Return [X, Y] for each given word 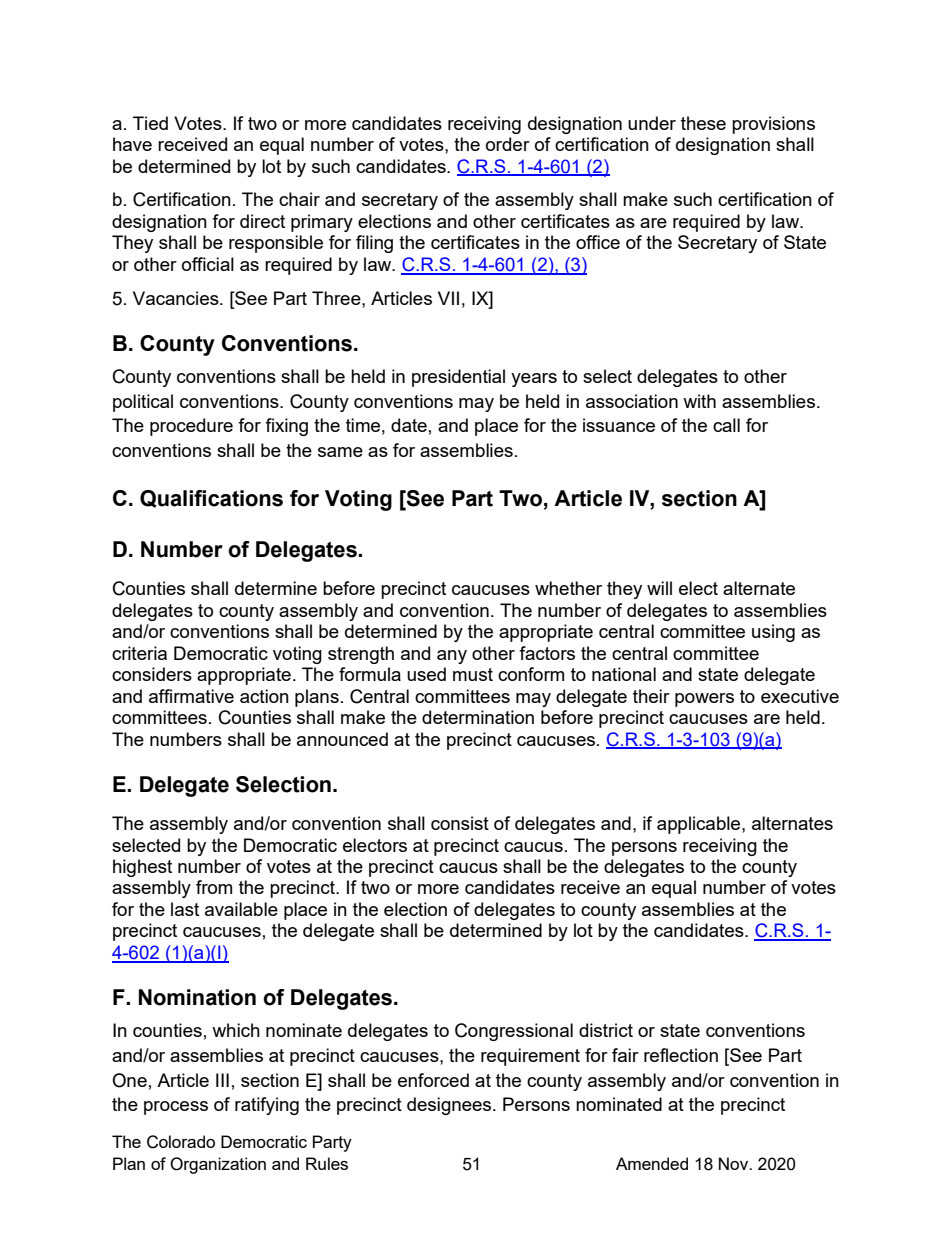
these [703, 123]
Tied [150, 123]
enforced [433, 1080]
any [452, 657]
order [508, 144]
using [773, 633]
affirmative [191, 696]
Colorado [181, 1142]
